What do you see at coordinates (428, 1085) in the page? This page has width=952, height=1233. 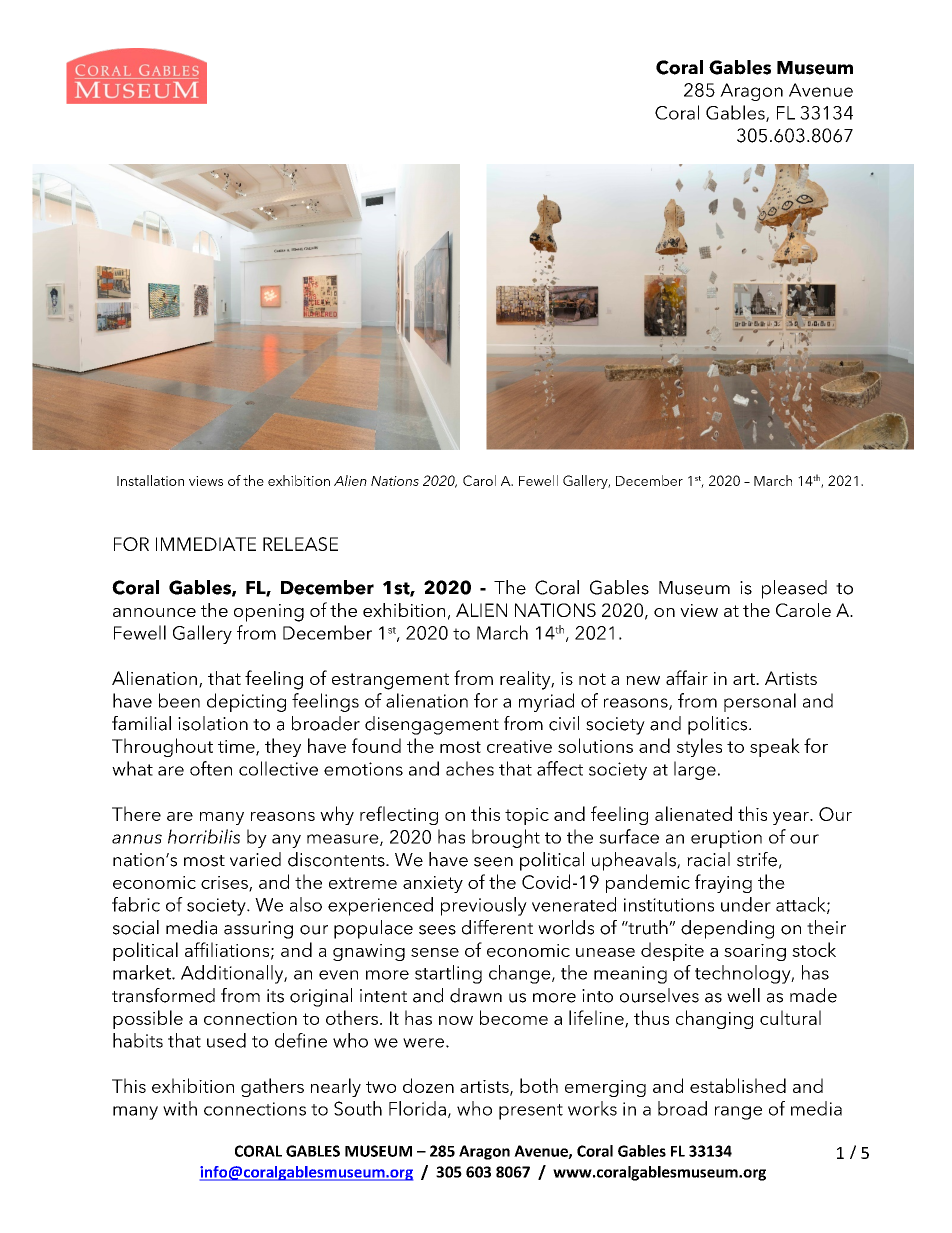 I see `dozen` at bounding box center [428, 1085].
